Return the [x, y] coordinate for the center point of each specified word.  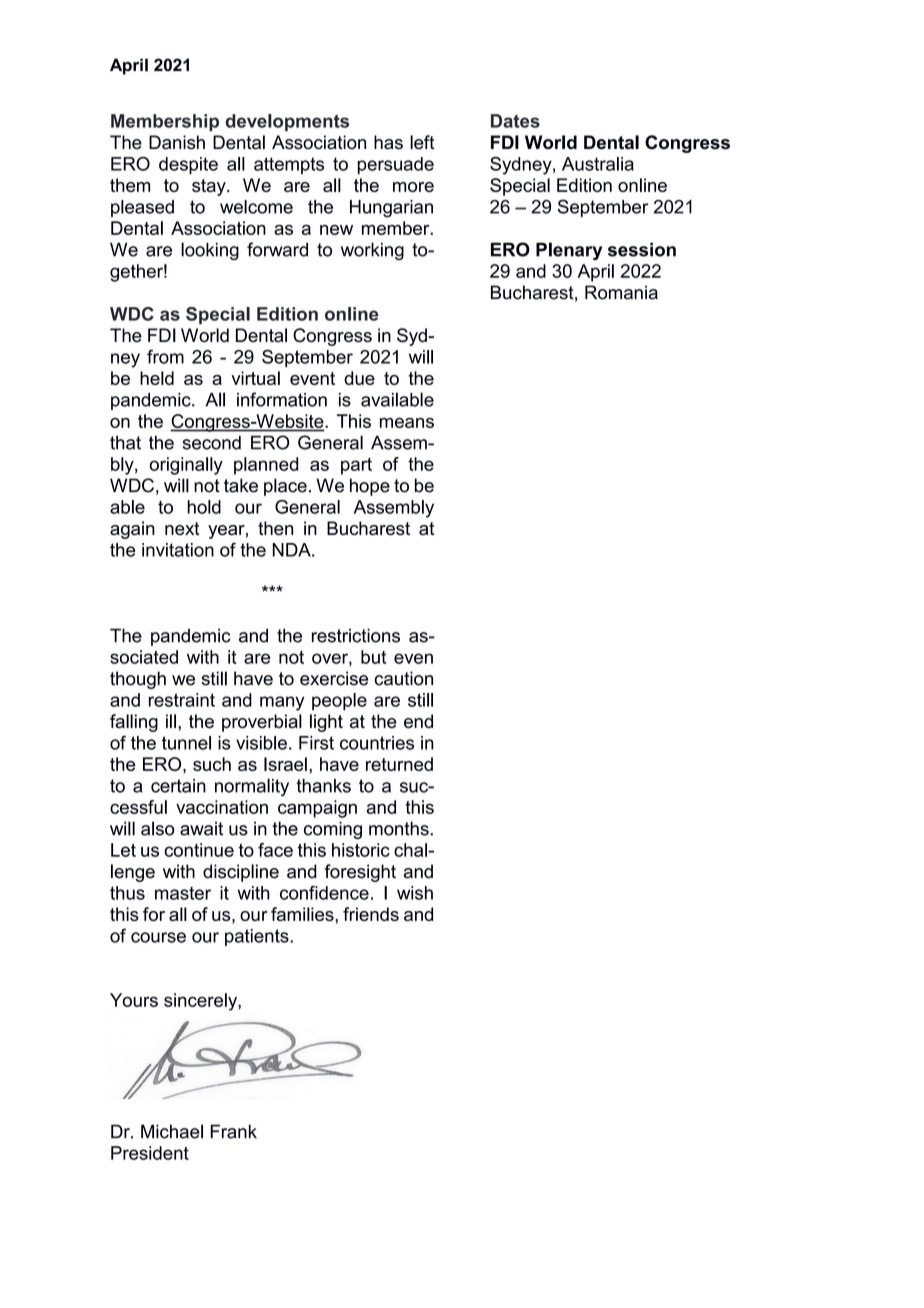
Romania [621, 292]
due [359, 378]
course [158, 937]
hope [370, 487]
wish [415, 893]
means [407, 423]
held [157, 378]
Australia [598, 164]
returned [399, 764]
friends [371, 914]
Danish [177, 142]
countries [377, 743]
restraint [182, 700]
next [182, 528]
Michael [172, 1131]
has [388, 142]
